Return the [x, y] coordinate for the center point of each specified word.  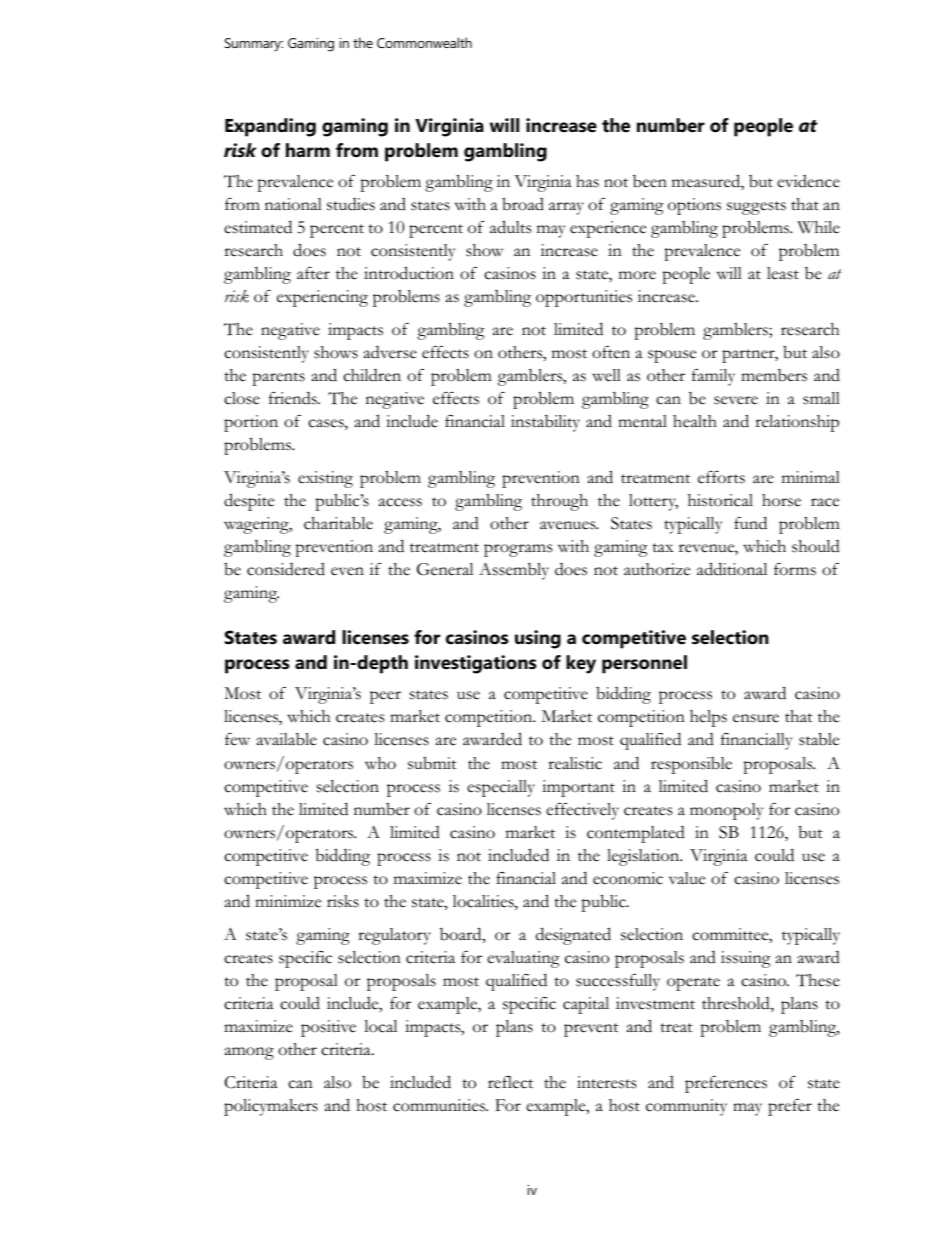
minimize [288, 901]
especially [501, 788]
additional [732, 569]
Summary [254, 45]
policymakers [271, 1107]
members [774, 375]
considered [286, 569]
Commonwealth [424, 42]
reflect [510, 1082]
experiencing [322, 298]
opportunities [584, 298]
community [686, 1107]
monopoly [726, 811]
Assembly [514, 571]
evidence [808, 181]
